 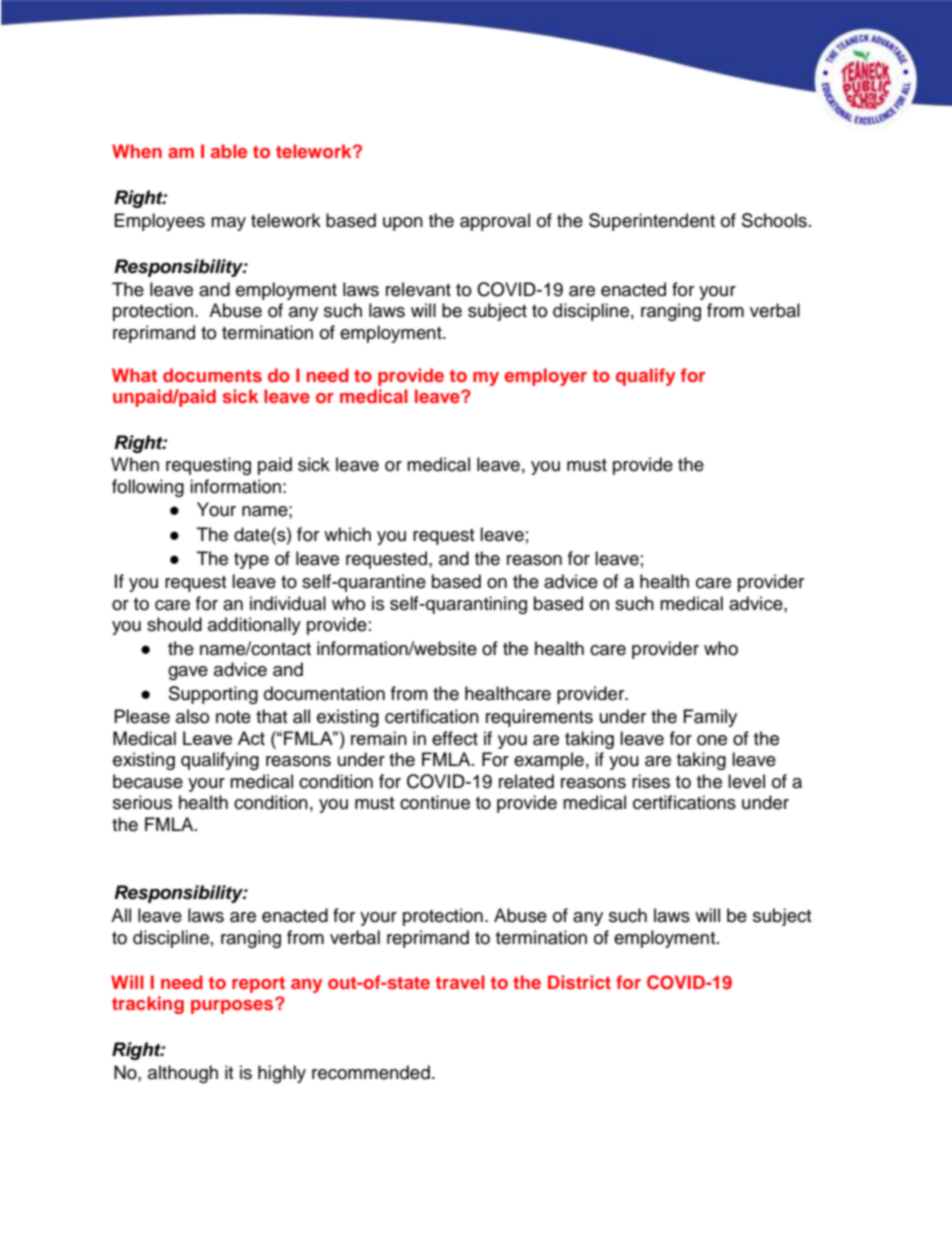 I want to click on which, so click(x=347, y=534).
